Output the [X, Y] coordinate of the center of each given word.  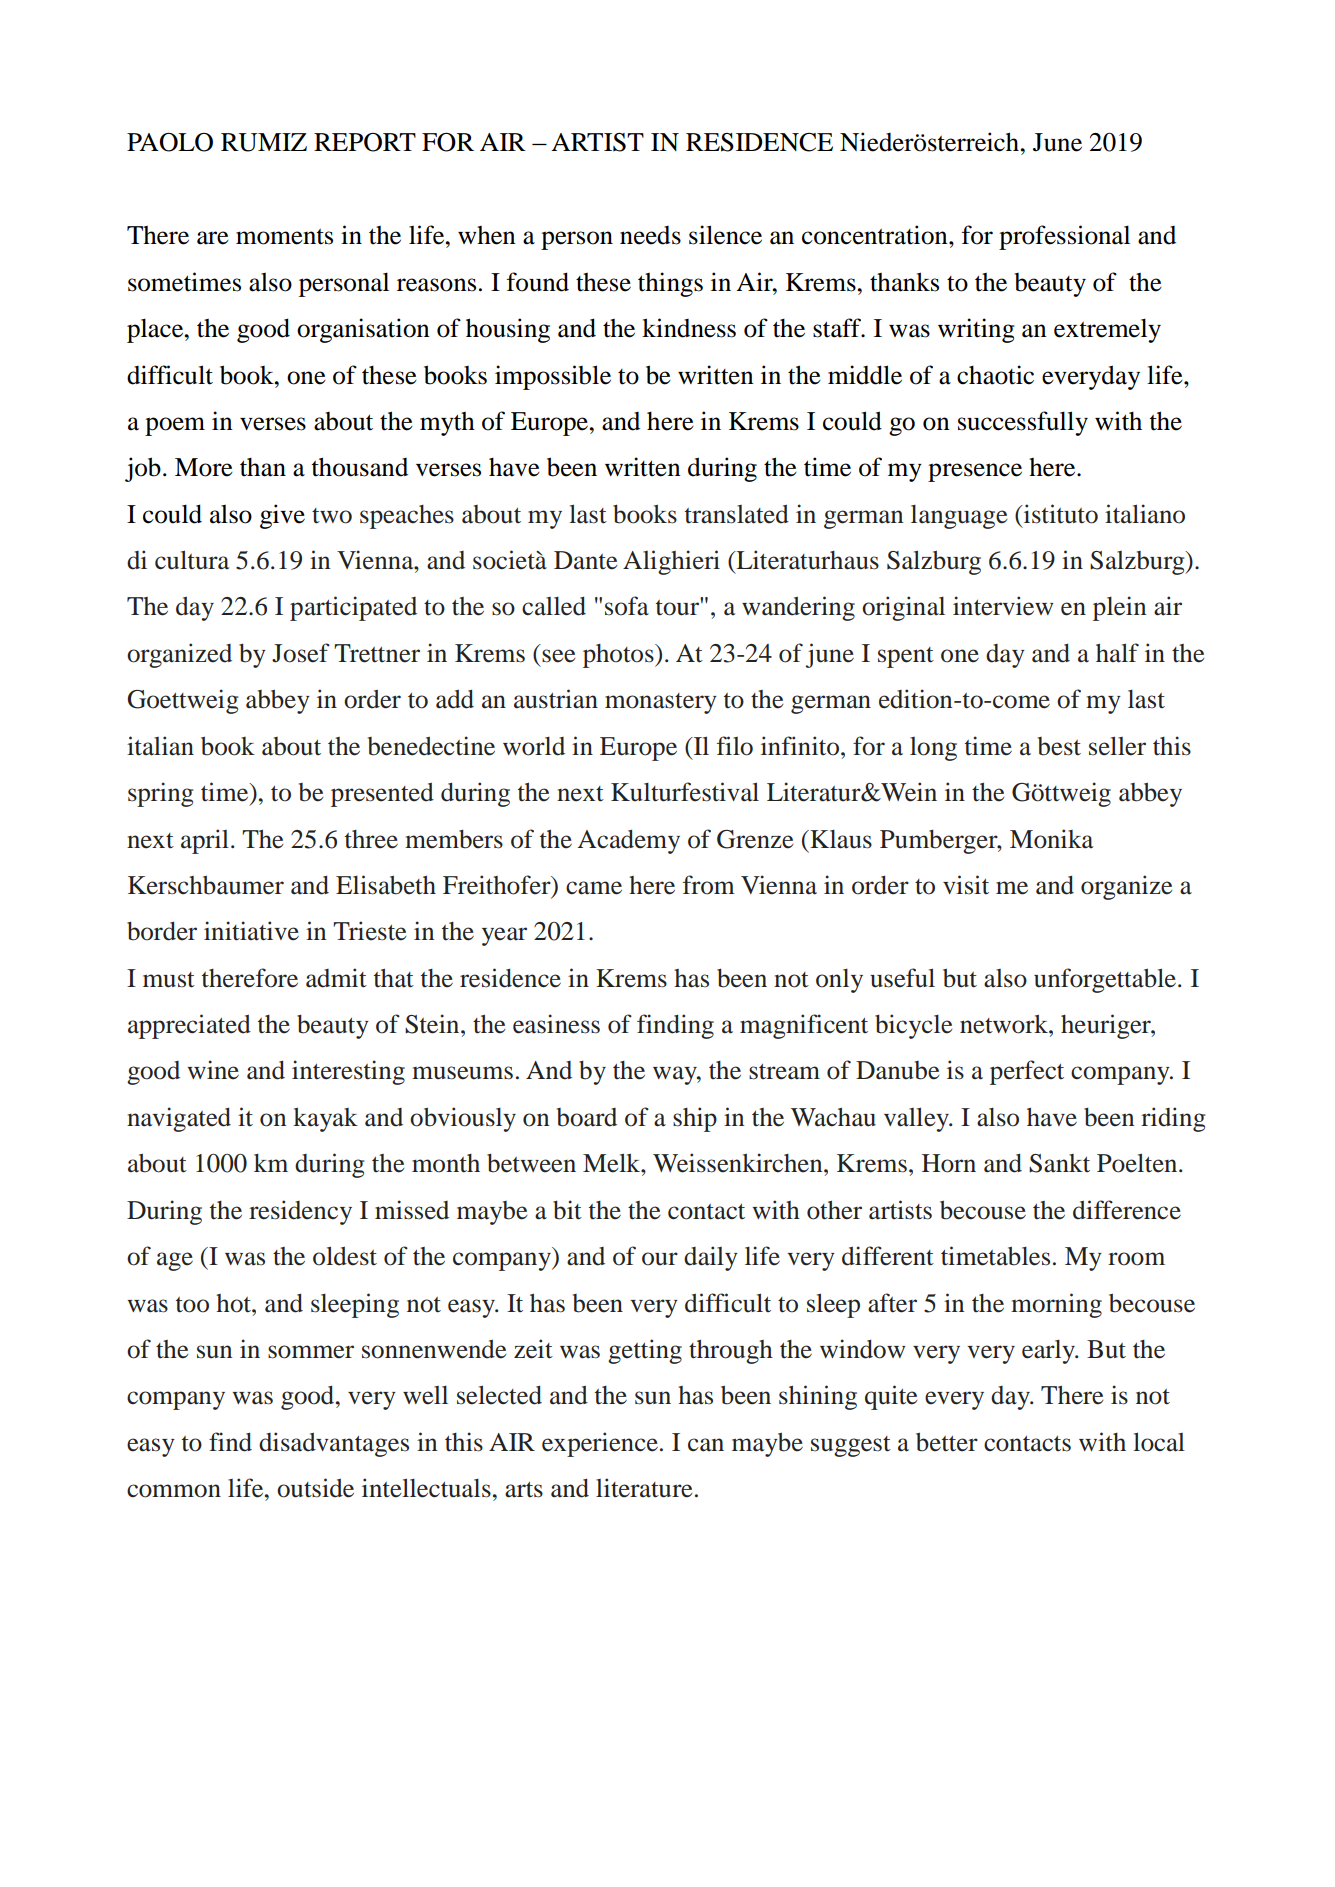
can [706, 1445]
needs [650, 235]
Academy [629, 841]
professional [1064, 237]
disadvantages [334, 1444]
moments [284, 237]
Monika [1051, 839]
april [205, 841]
